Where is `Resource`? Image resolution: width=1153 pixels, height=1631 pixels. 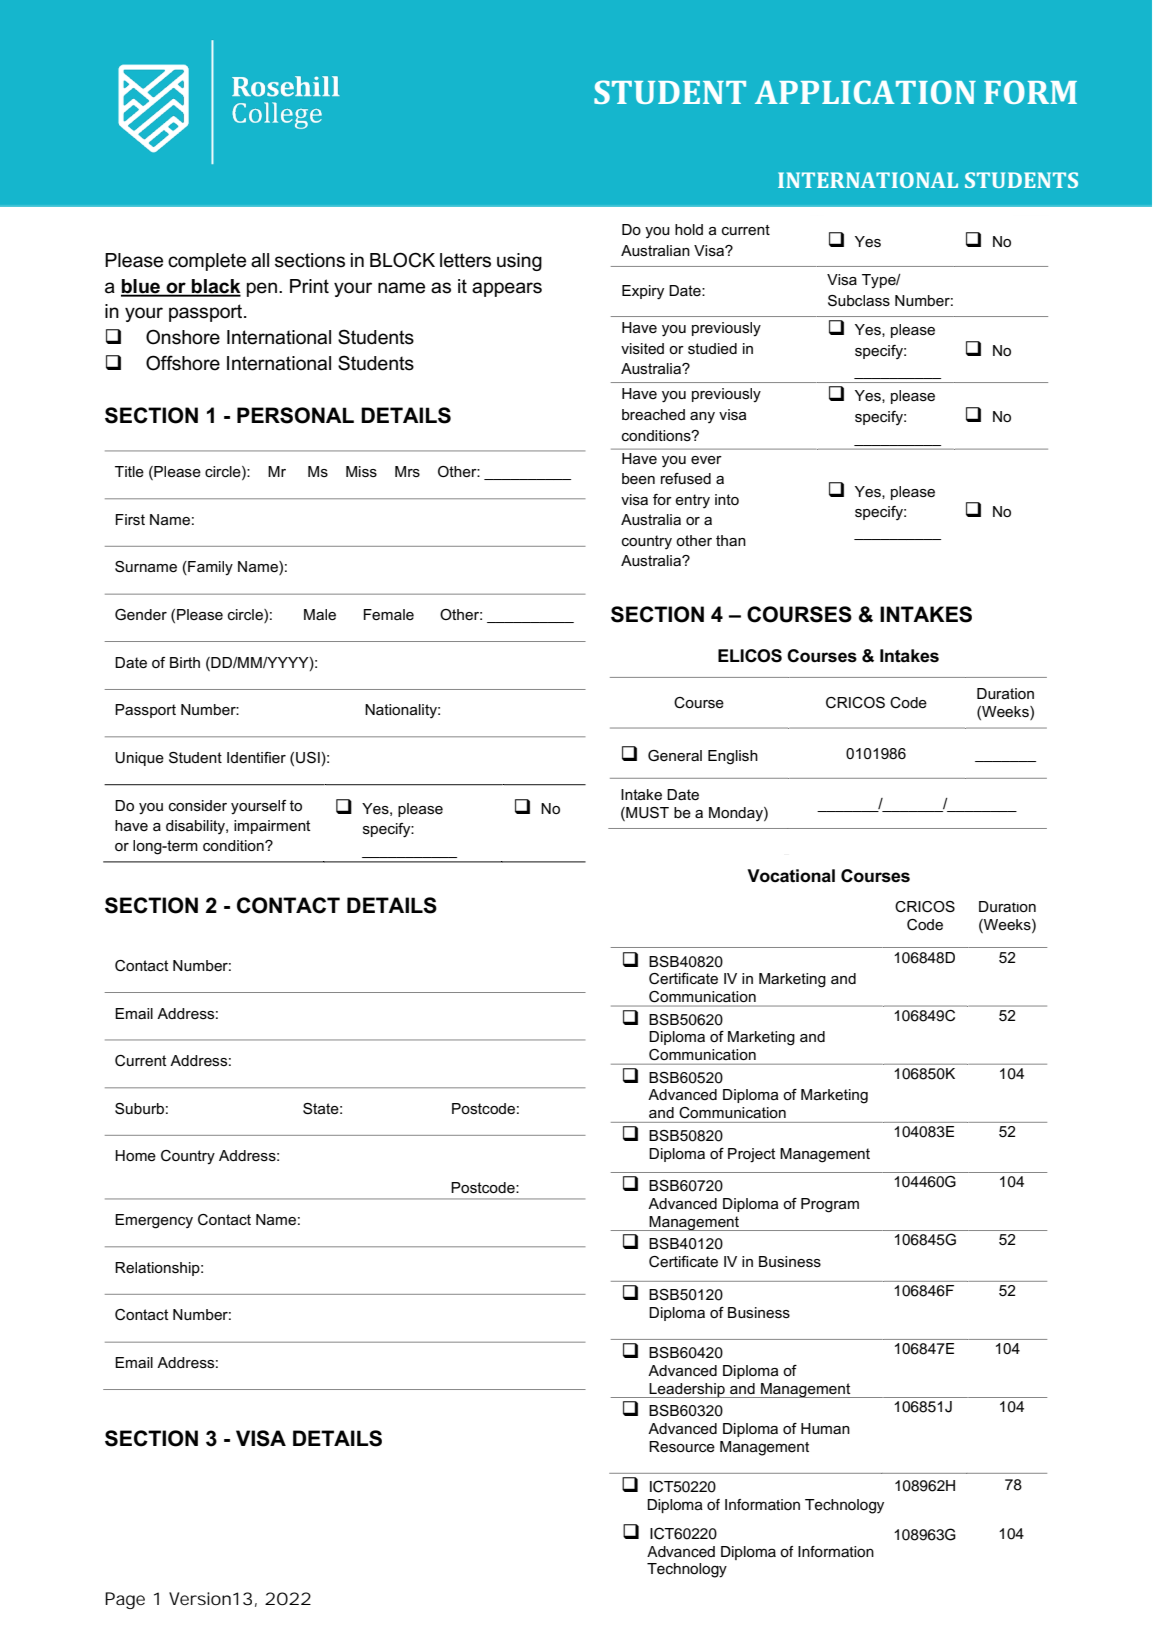
Resource is located at coordinates (682, 1446).
